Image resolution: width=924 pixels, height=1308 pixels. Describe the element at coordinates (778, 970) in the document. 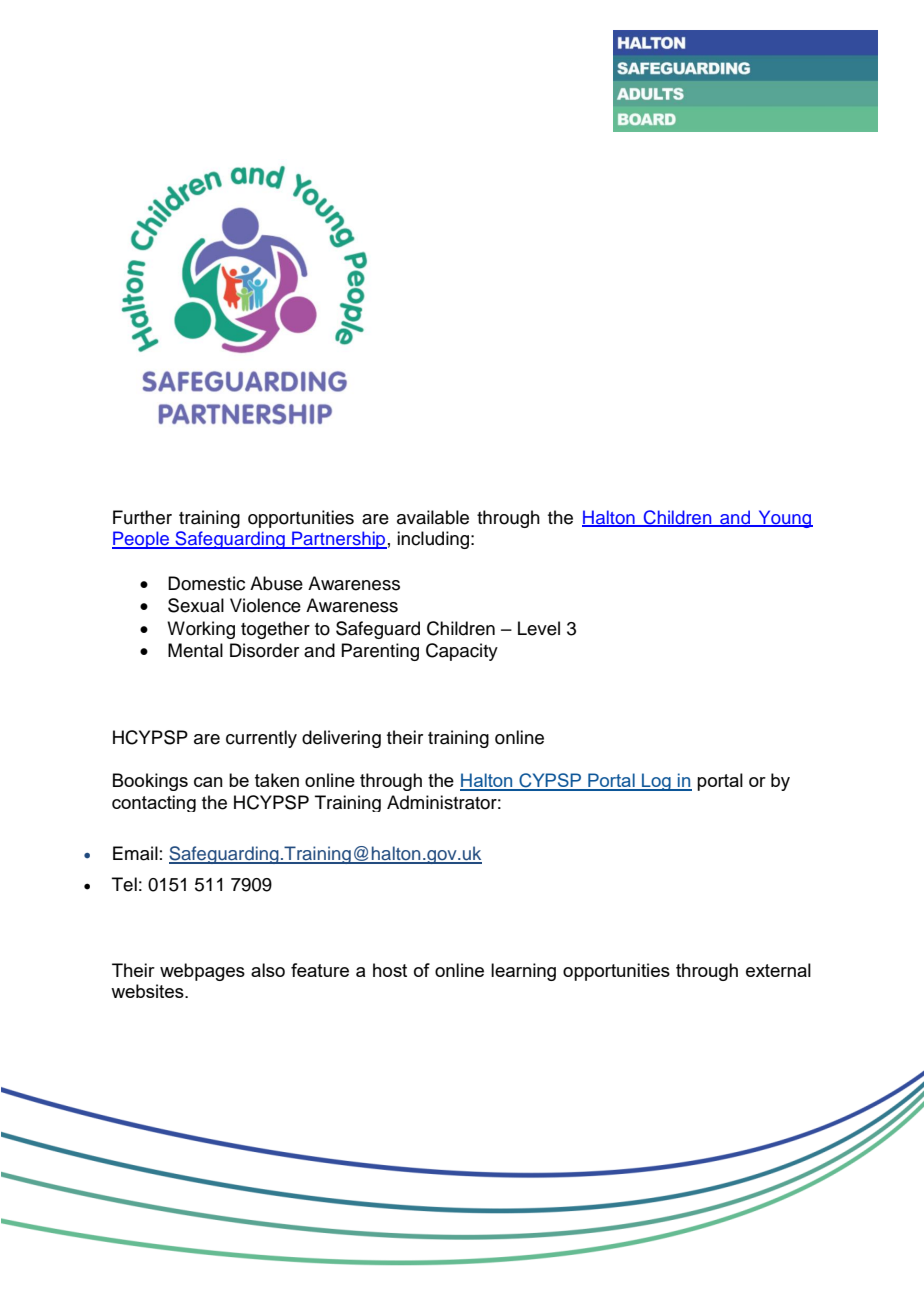

I see `external` at that location.
